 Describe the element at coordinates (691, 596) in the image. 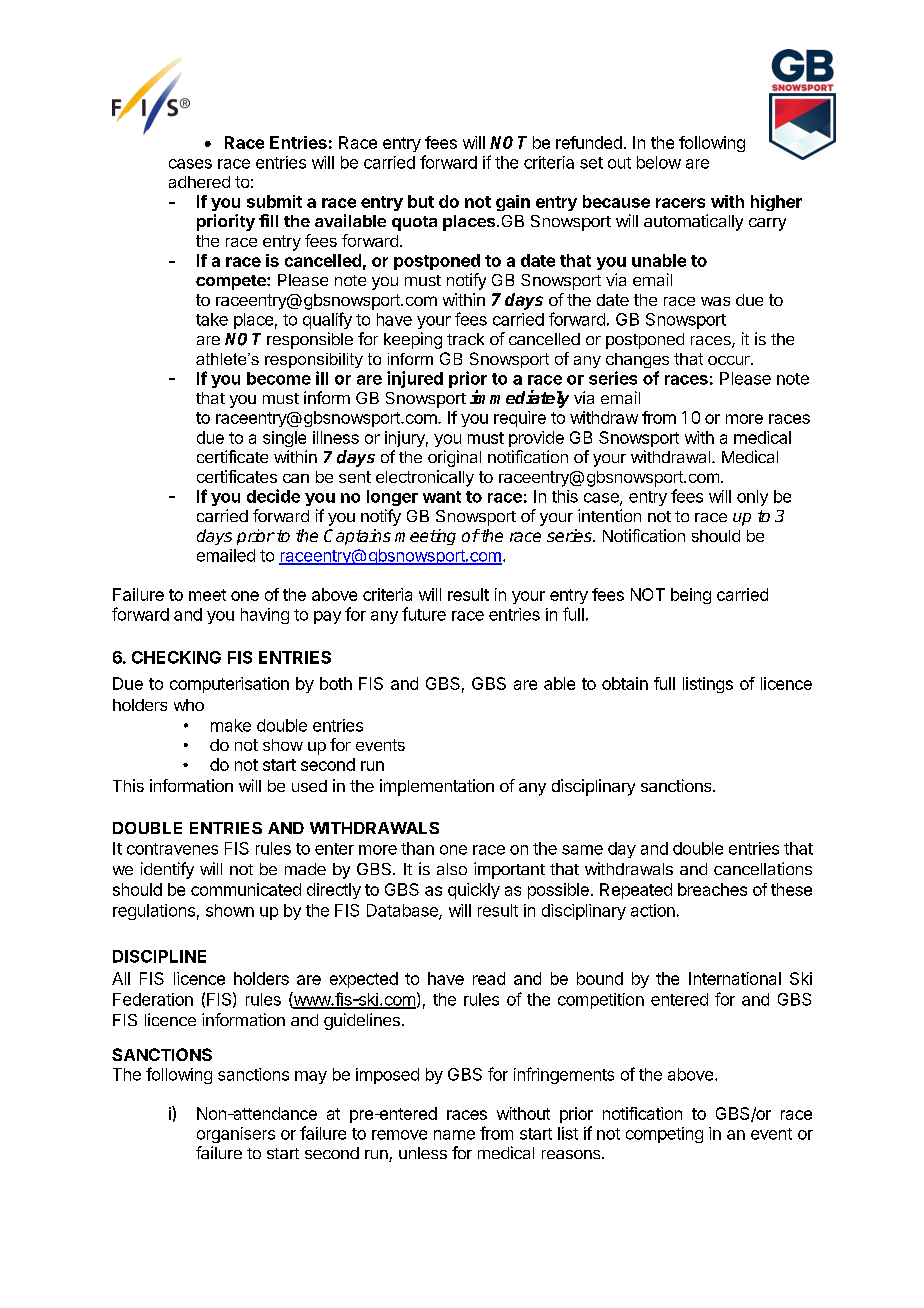

I see `being` at that location.
